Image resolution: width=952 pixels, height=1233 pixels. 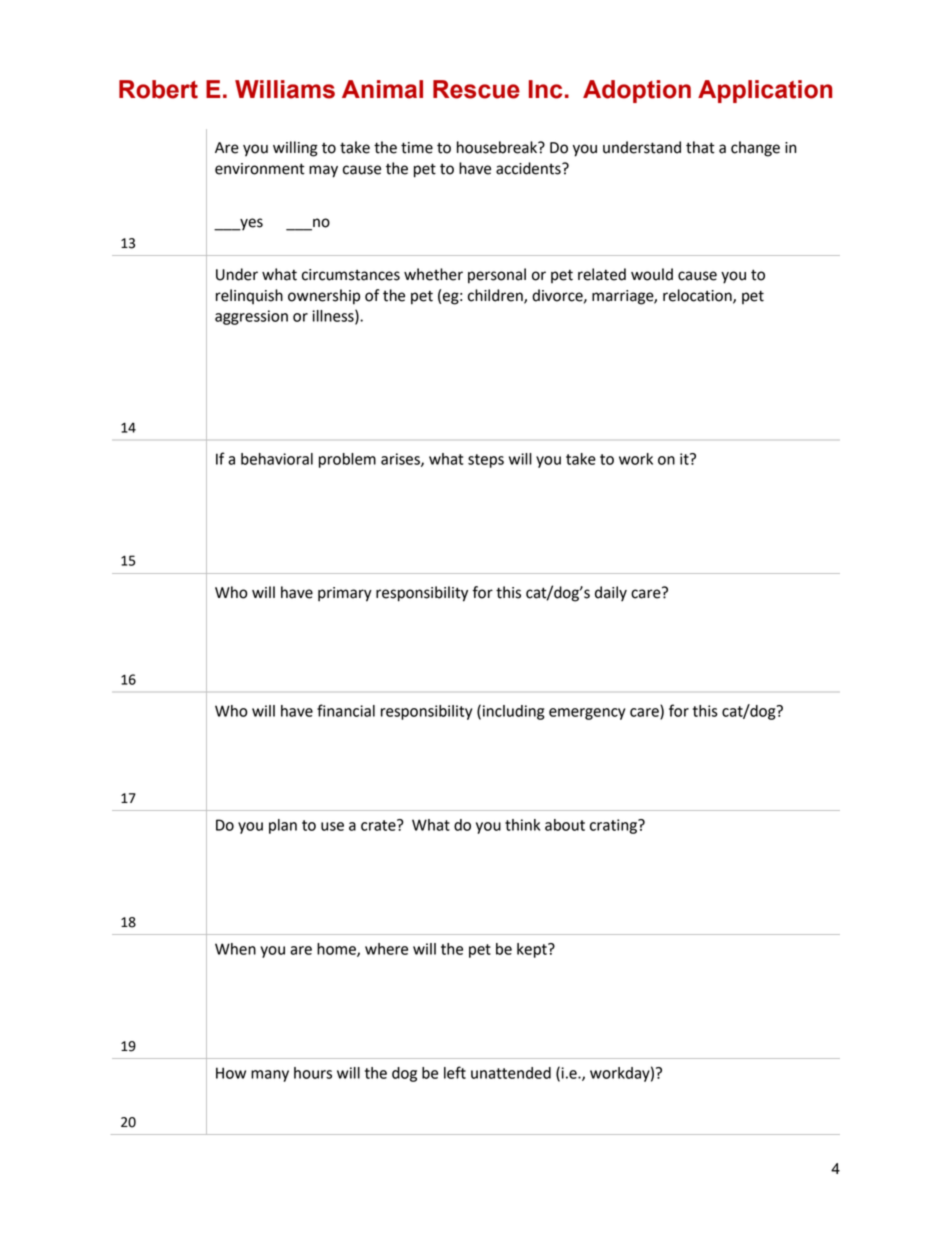 I want to click on that, so click(x=700, y=147).
